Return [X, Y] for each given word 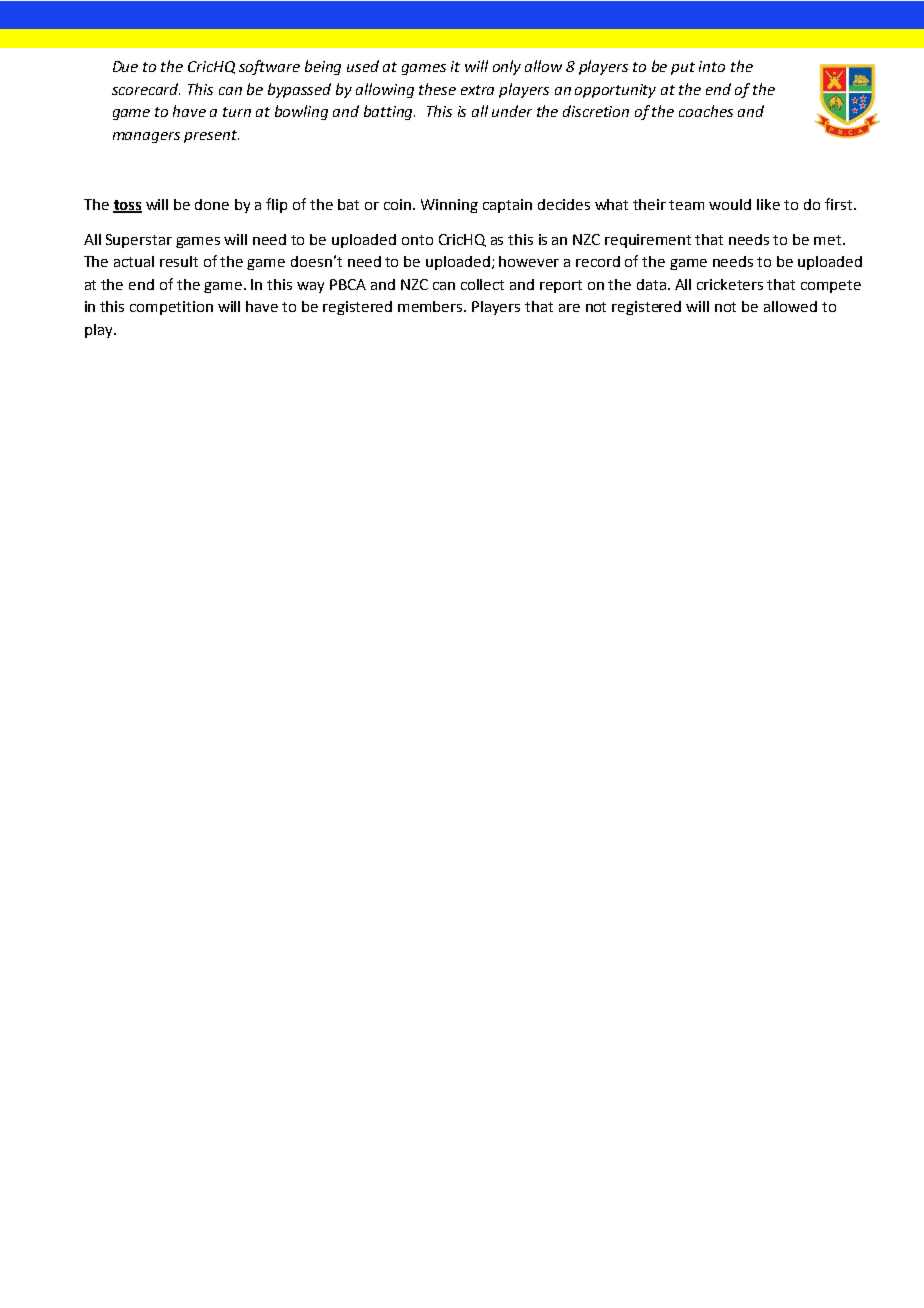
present [211, 136]
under [512, 111]
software [269, 67]
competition [171, 308]
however [529, 261]
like [768, 204]
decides [564, 204]
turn [237, 112]
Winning [449, 206]
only [507, 67]
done [212, 204]
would [730, 204]
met [829, 240]
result [179, 261]
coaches [706, 111]
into [712, 66]
